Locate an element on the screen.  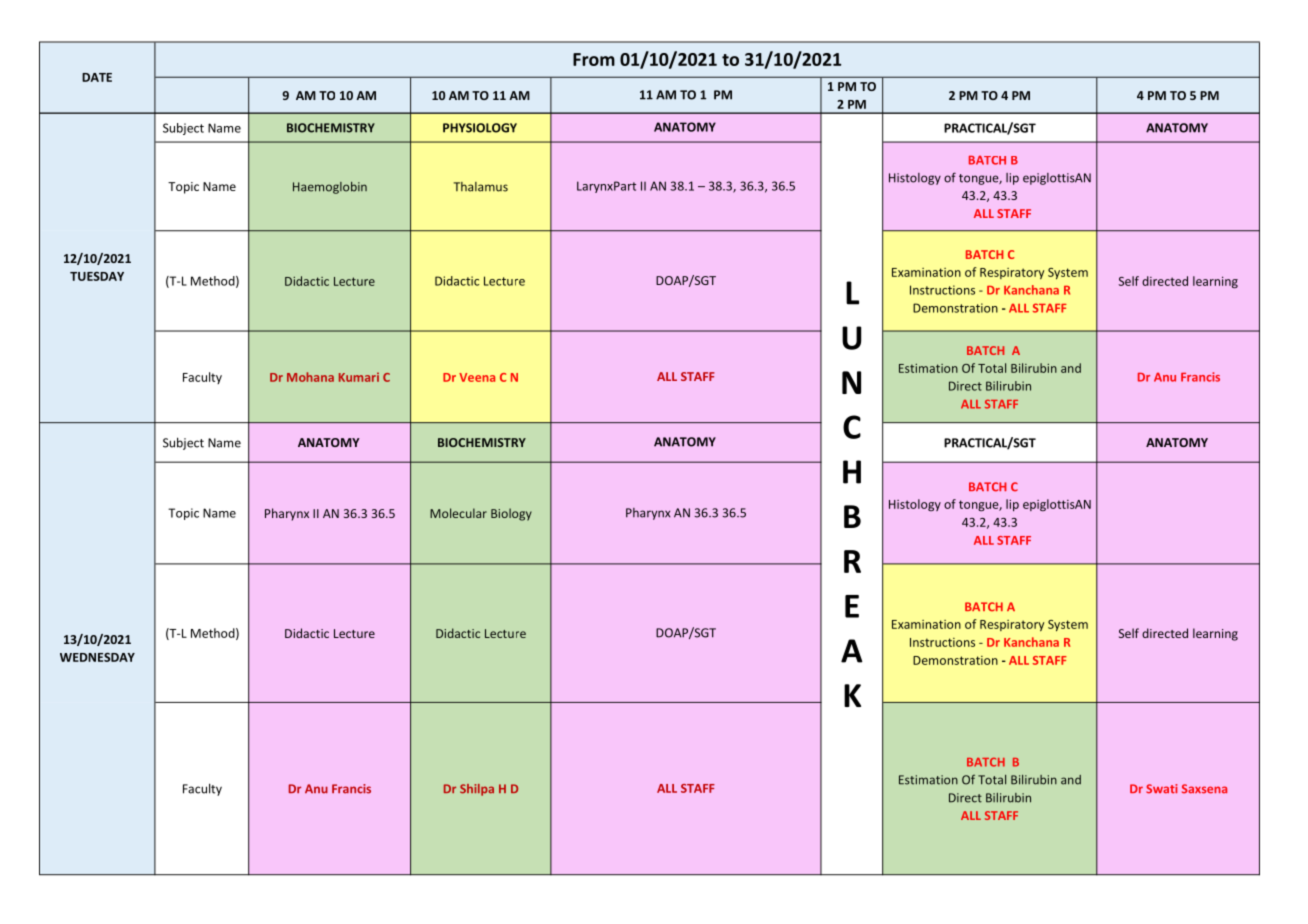
Biology is located at coordinates (511, 514).
